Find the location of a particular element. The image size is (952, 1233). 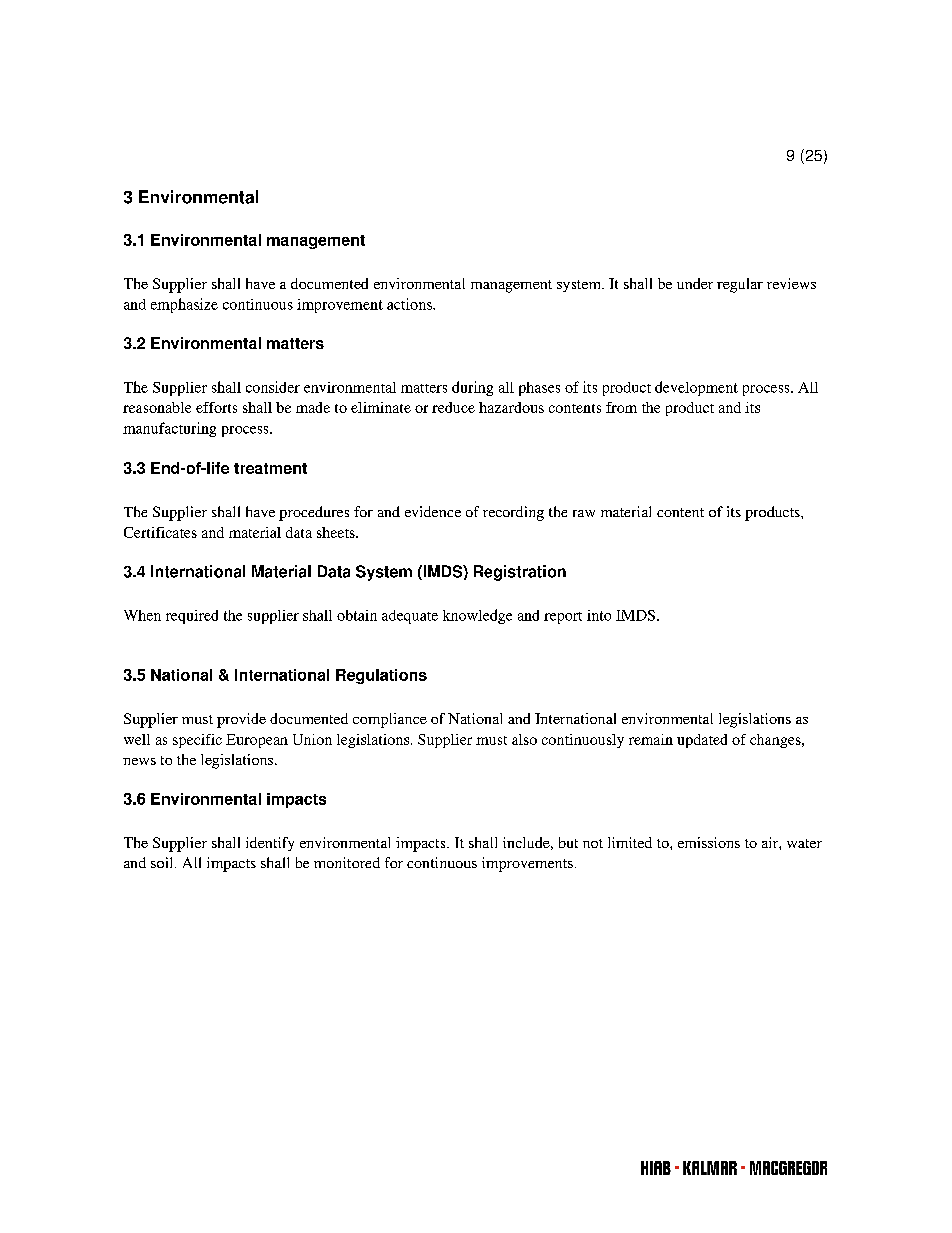

manufacturing is located at coordinates (169, 429).
